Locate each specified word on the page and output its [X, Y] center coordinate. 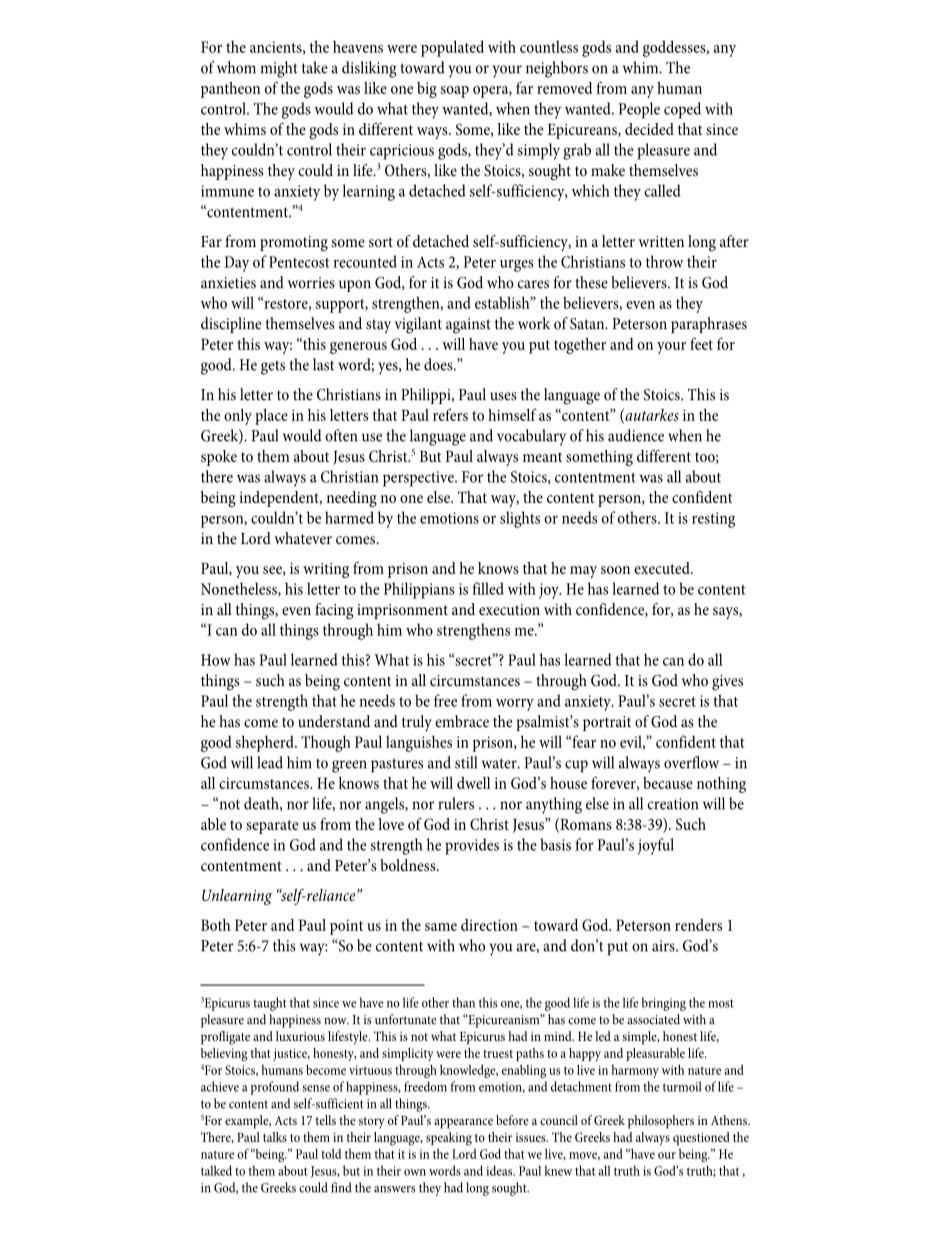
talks [275, 1137]
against [468, 326]
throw [664, 261]
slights [520, 519]
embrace [462, 721]
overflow [691, 762]
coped [682, 110]
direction [489, 925]
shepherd [266, 743]
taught [270, 1004]
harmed [349, 517]
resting [713, 520]
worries [311, 283]
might [279, 69]
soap [455, 92]
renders [698, 925]
